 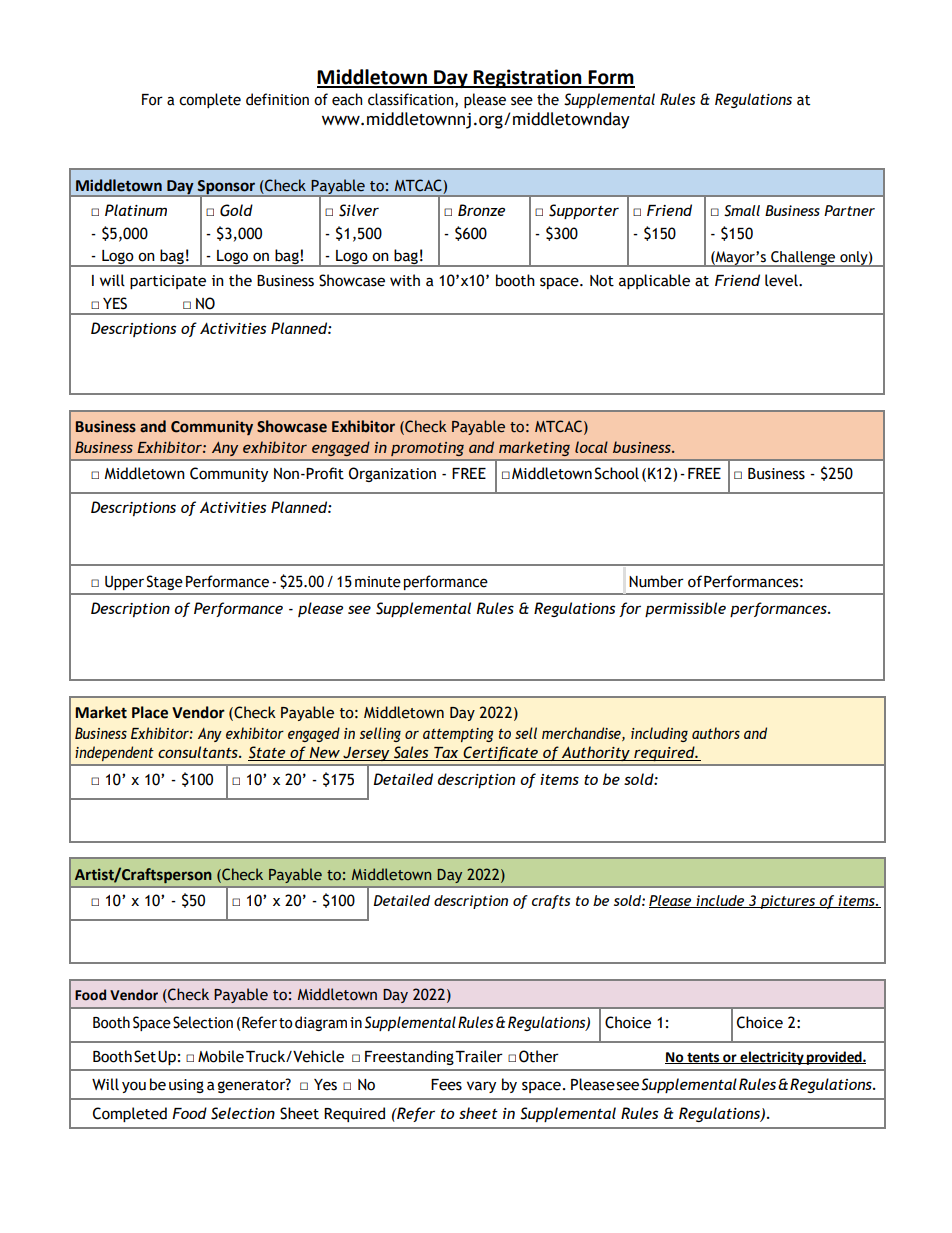 What do you see at coordinates (427, 449) in the image?
I see `promoting` at bounding box center [427, 449].
